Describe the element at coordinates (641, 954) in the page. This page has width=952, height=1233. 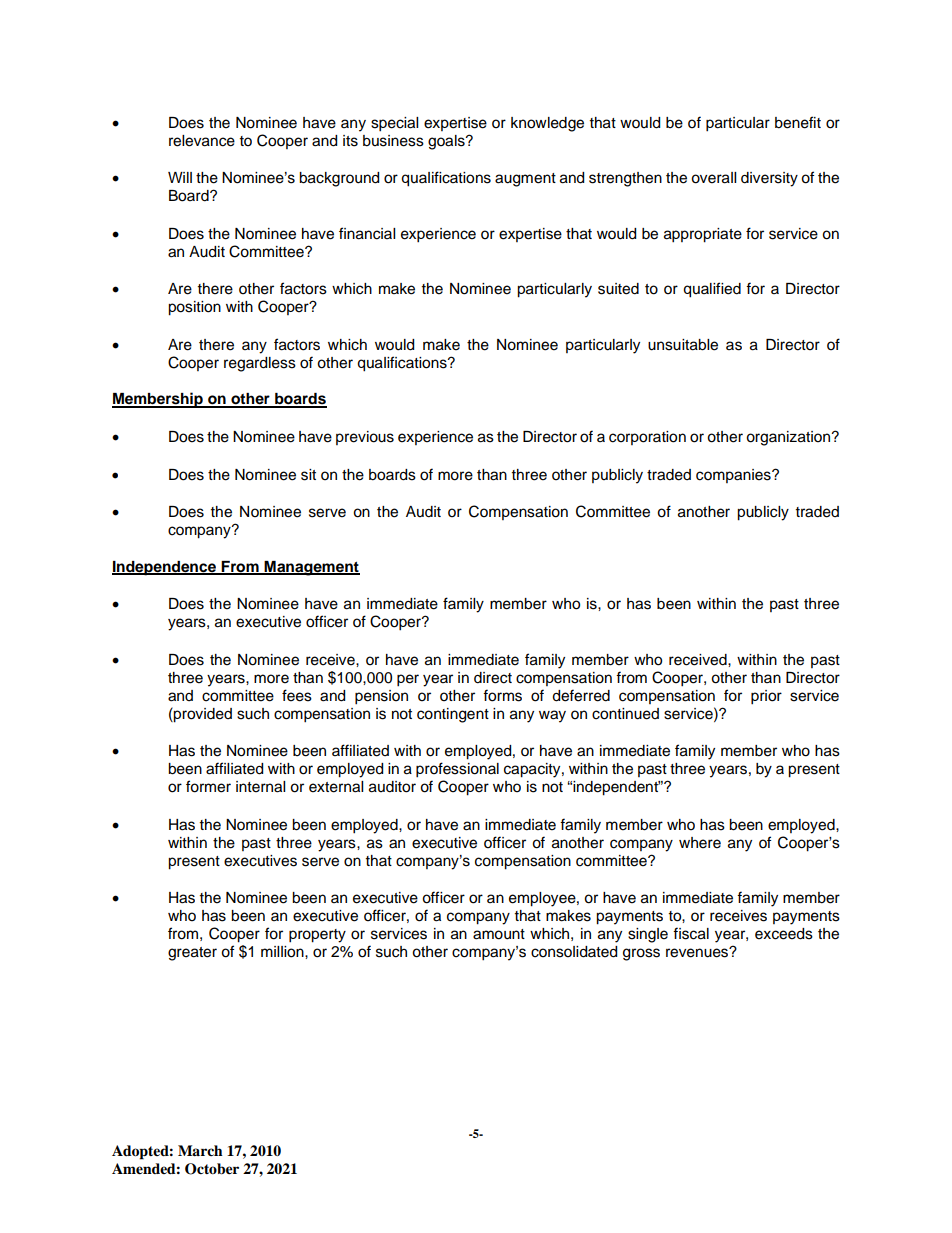
I see `gross` at that location.
